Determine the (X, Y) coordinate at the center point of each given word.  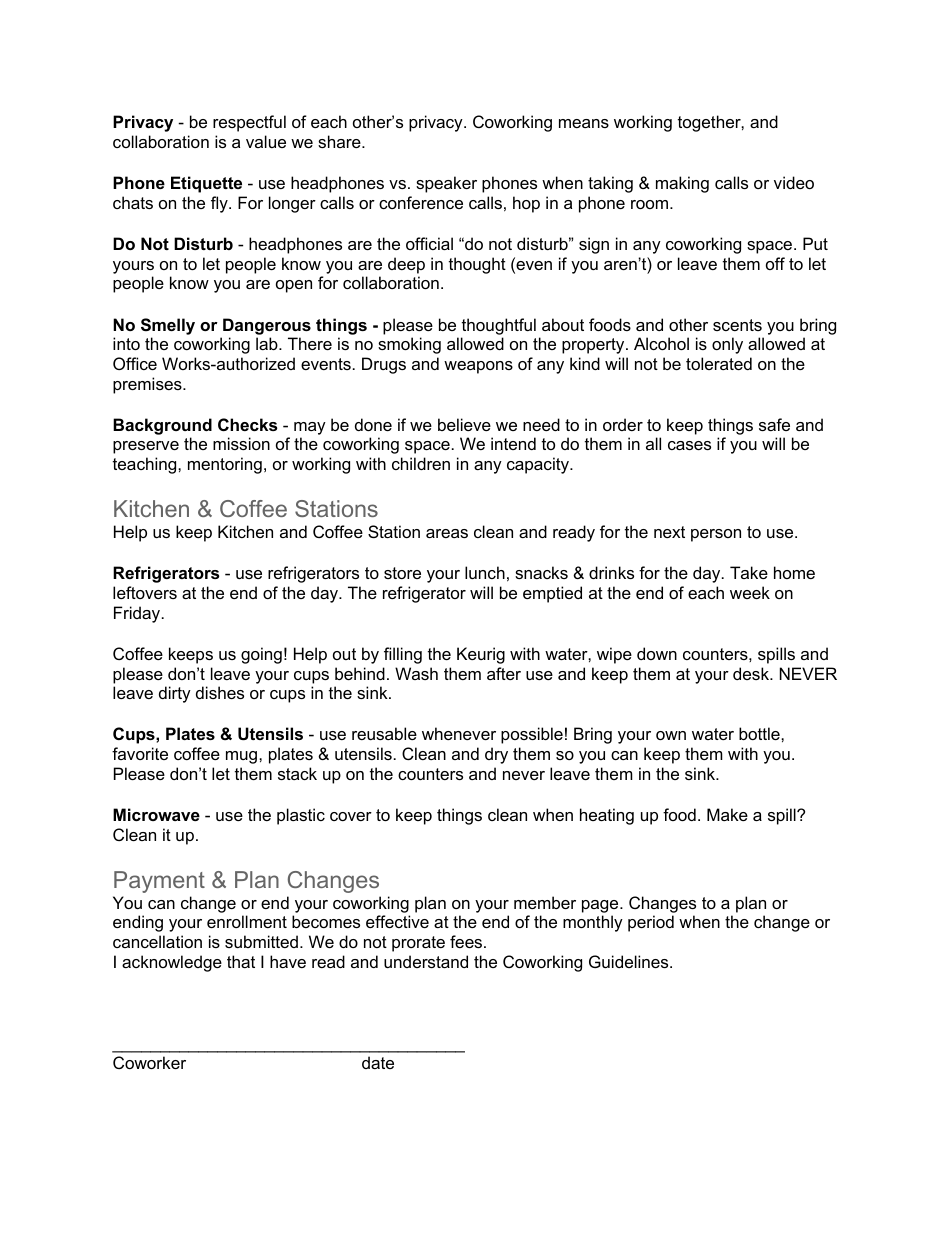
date (378, 1062)
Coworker (149, 1062)
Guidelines (630, 961)
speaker (446, 184)
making (682, 184)
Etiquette (206, 184)
